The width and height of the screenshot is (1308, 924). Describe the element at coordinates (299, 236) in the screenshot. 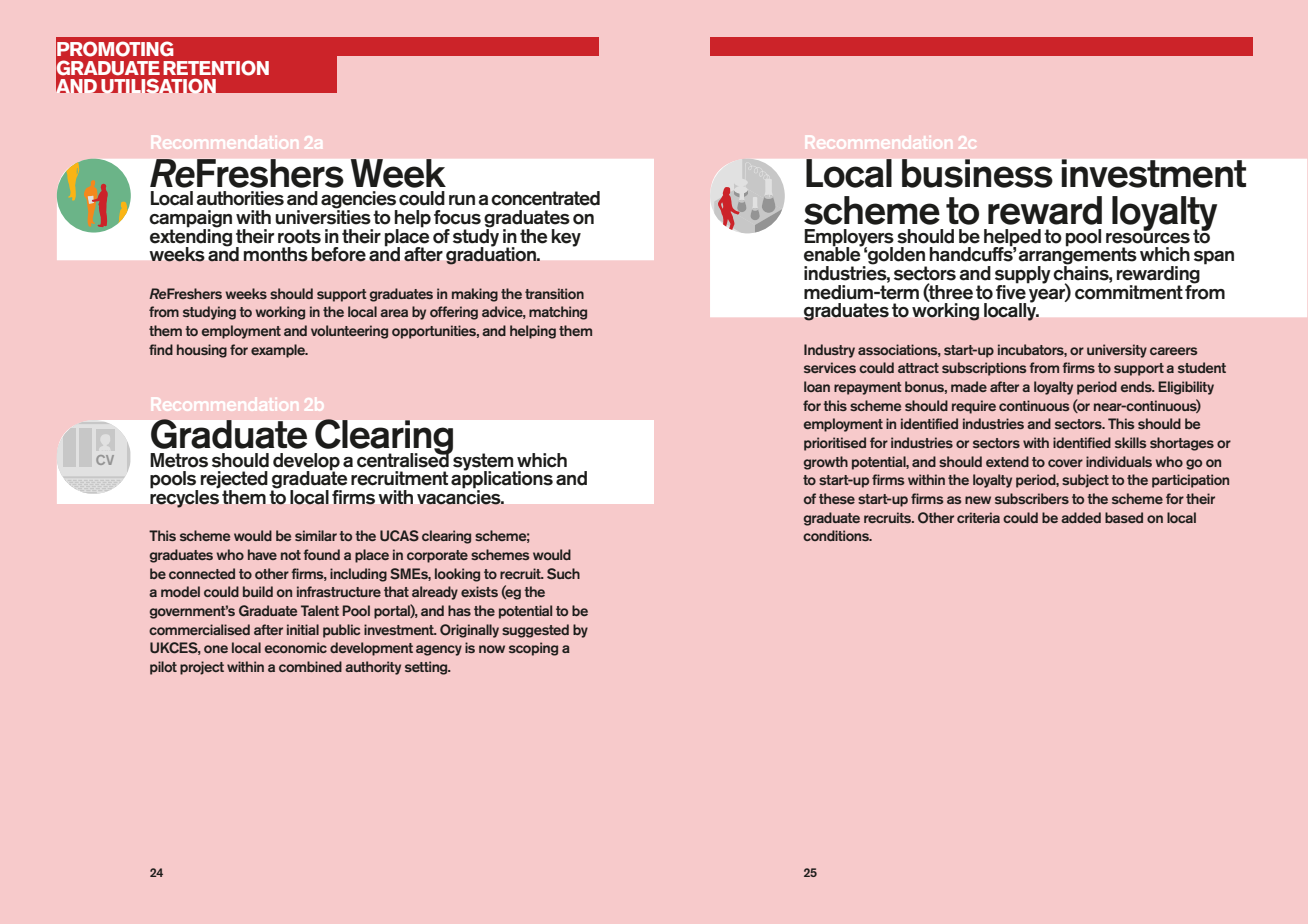

I see `roots` at that location.
